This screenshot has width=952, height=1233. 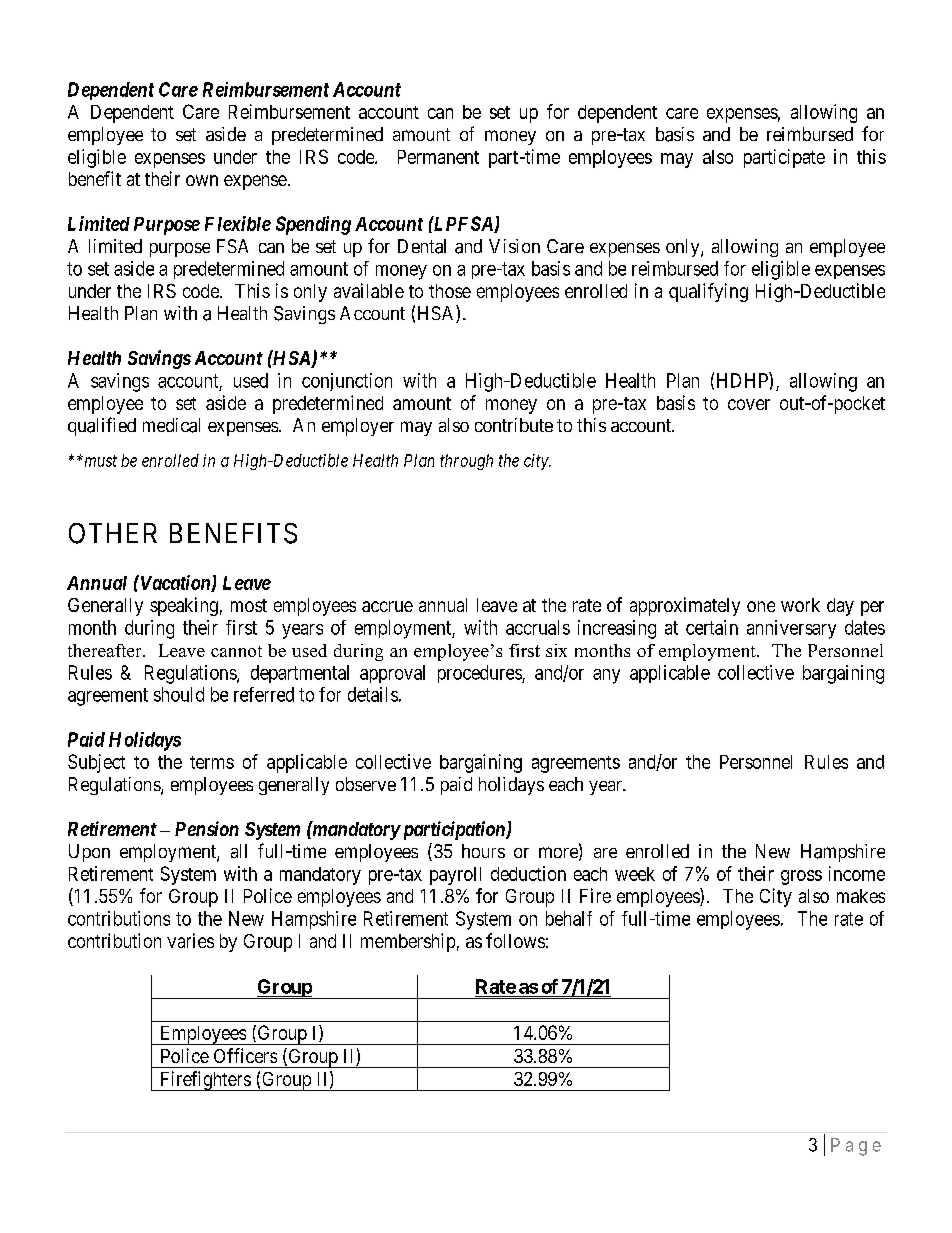 What do you see at coordinates (202, 180) in the screenshot?
I see `own` at bounding box center [202, 180].
